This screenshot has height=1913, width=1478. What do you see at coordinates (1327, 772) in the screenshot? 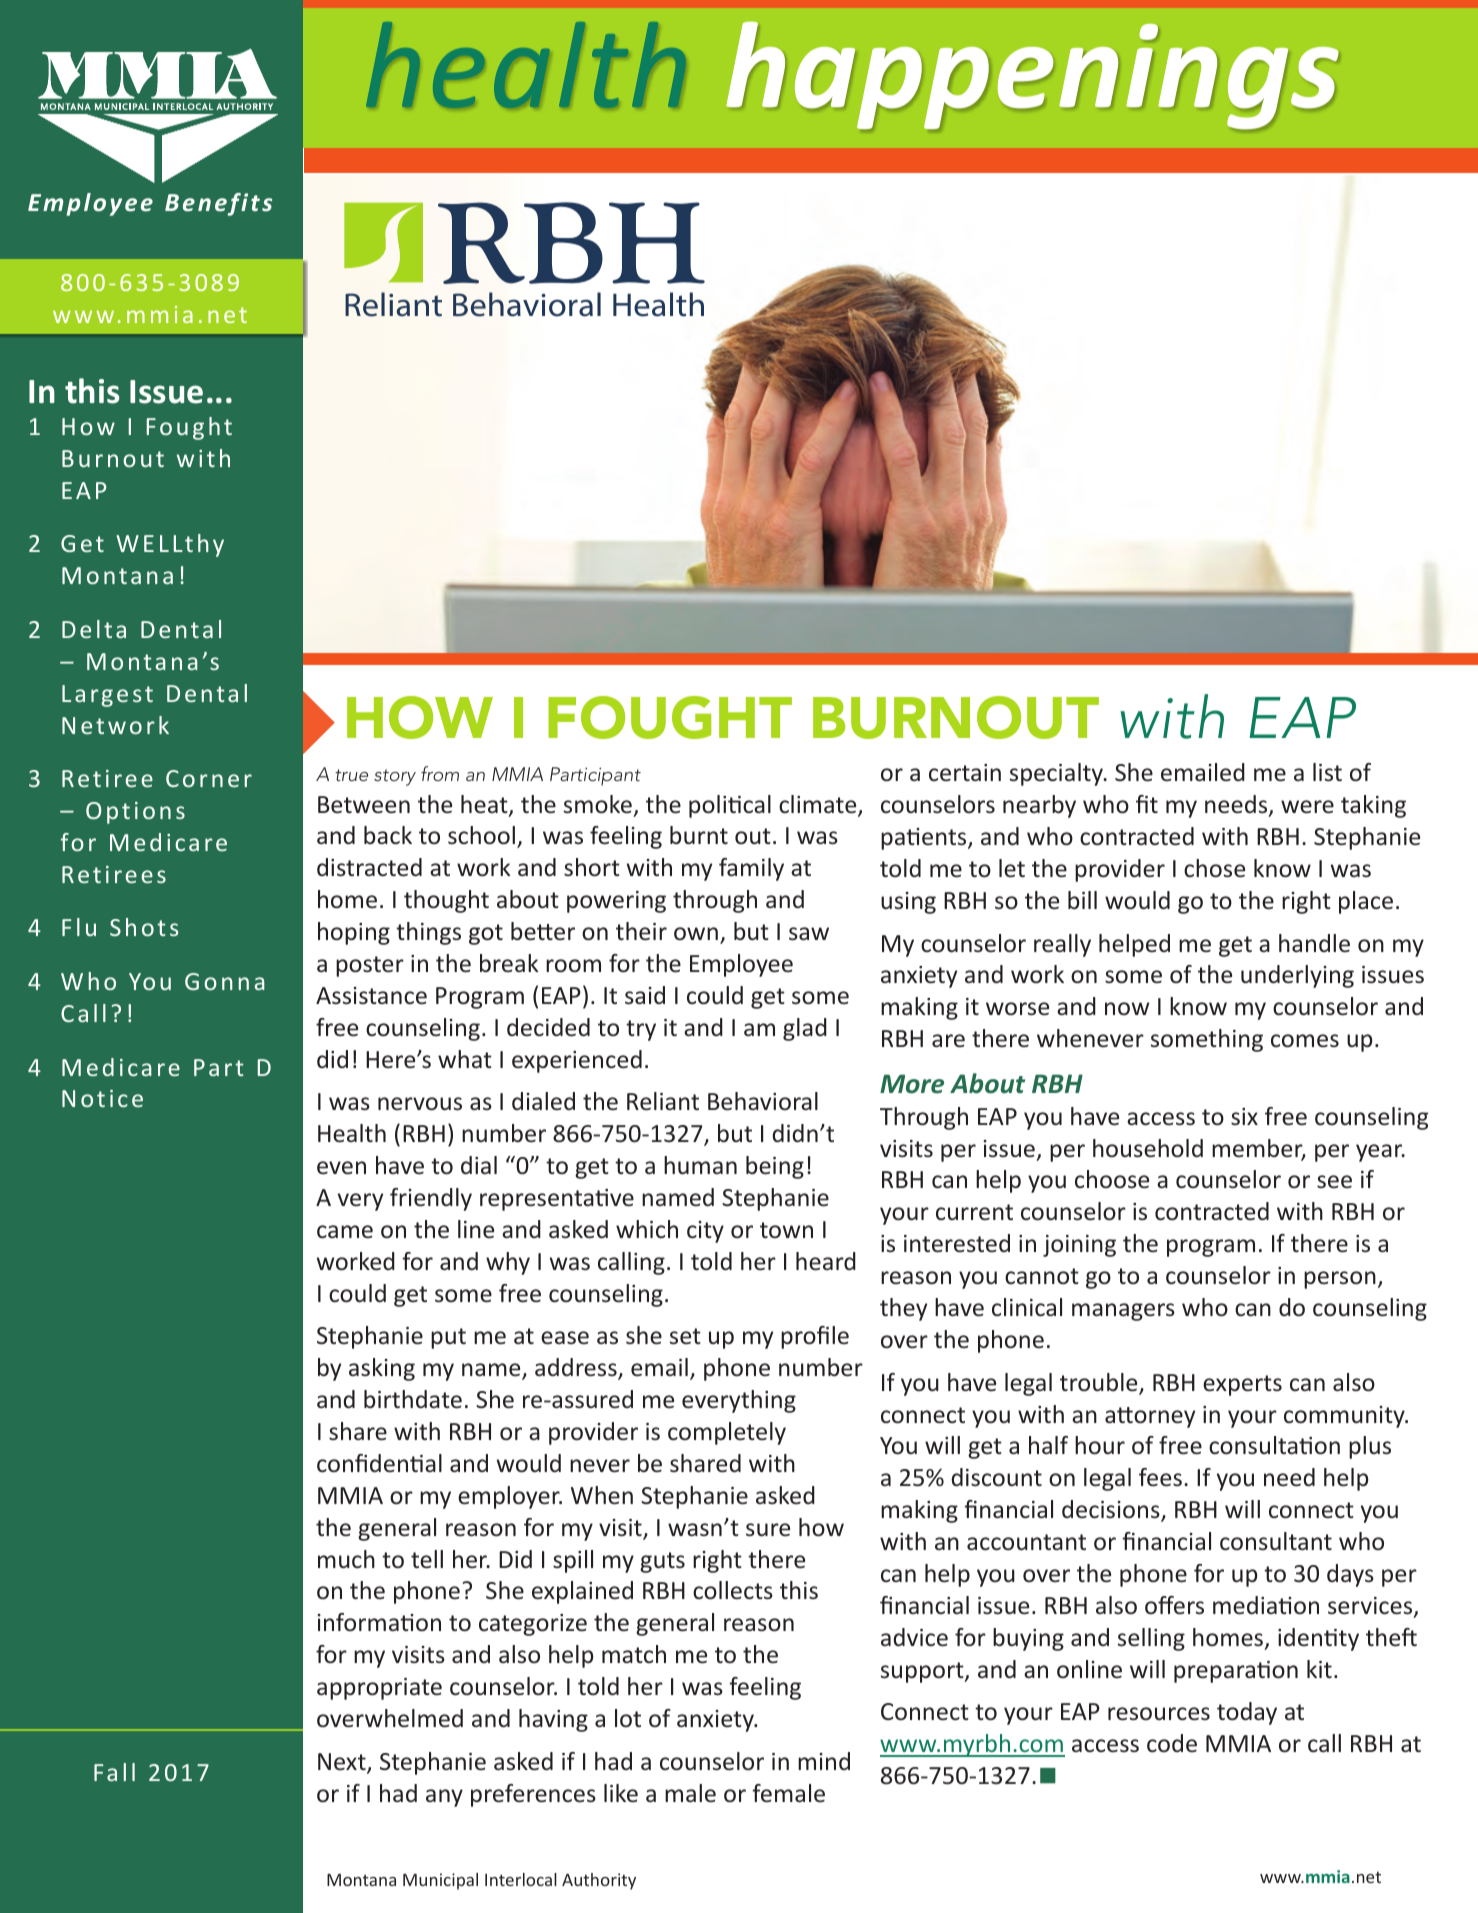
I see `list` at bounding box center [1327, 772].
